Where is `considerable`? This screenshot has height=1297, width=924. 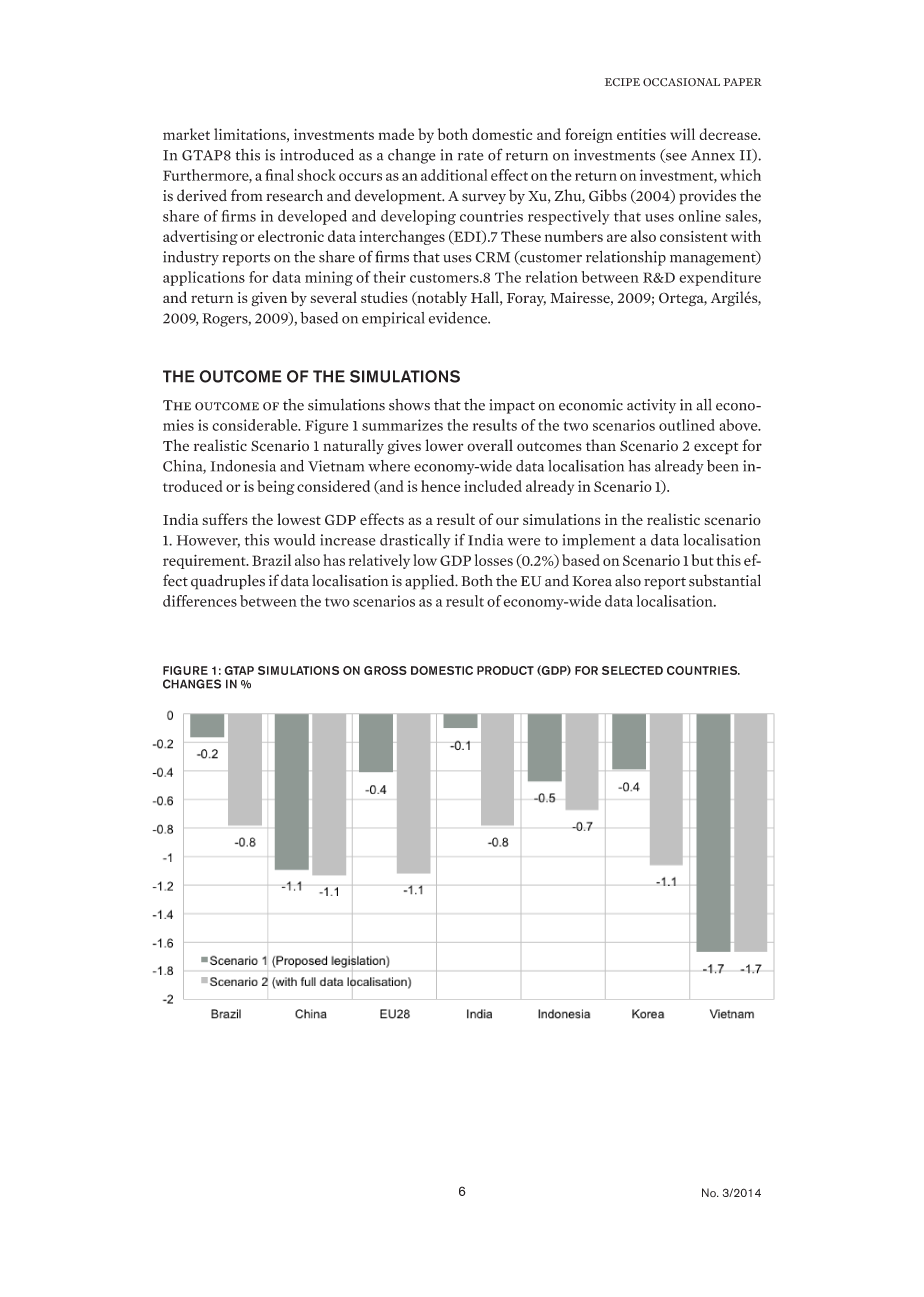 considerable is located at coordinates (256, 425).
